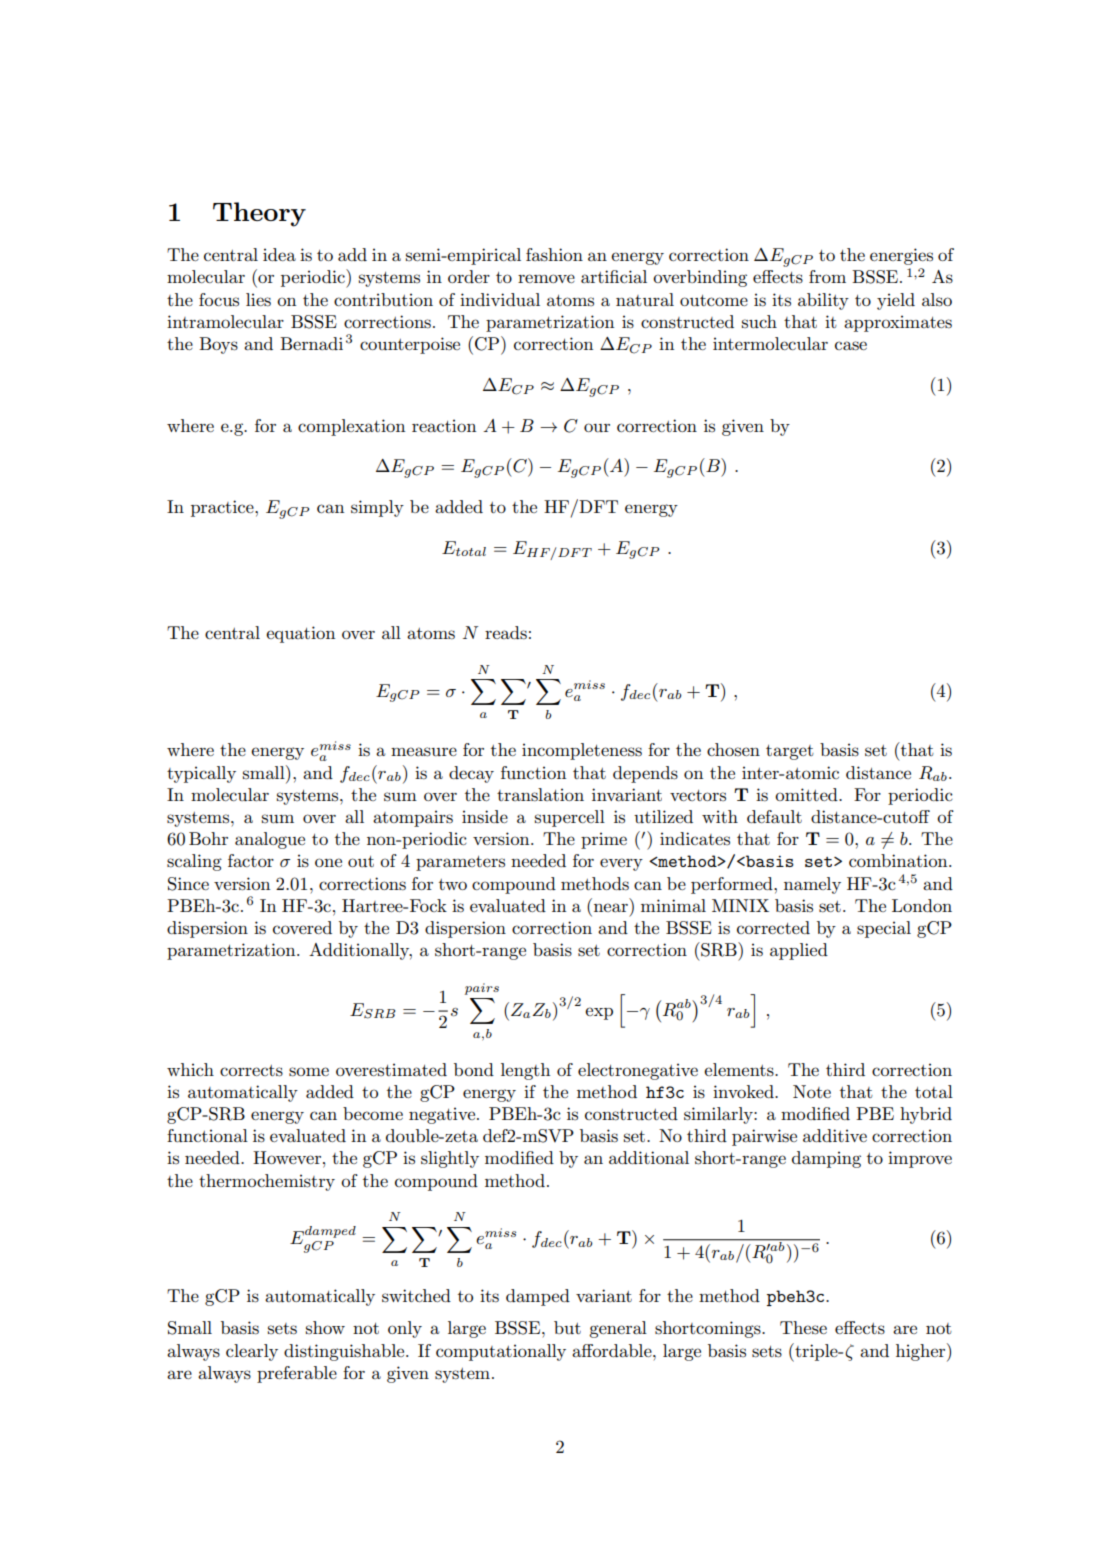 The height and width of the page is (1564, 1106). What do you see at coordinates (554, 255) in the page?
I see `fashion` at bounding box center [554, 255].
